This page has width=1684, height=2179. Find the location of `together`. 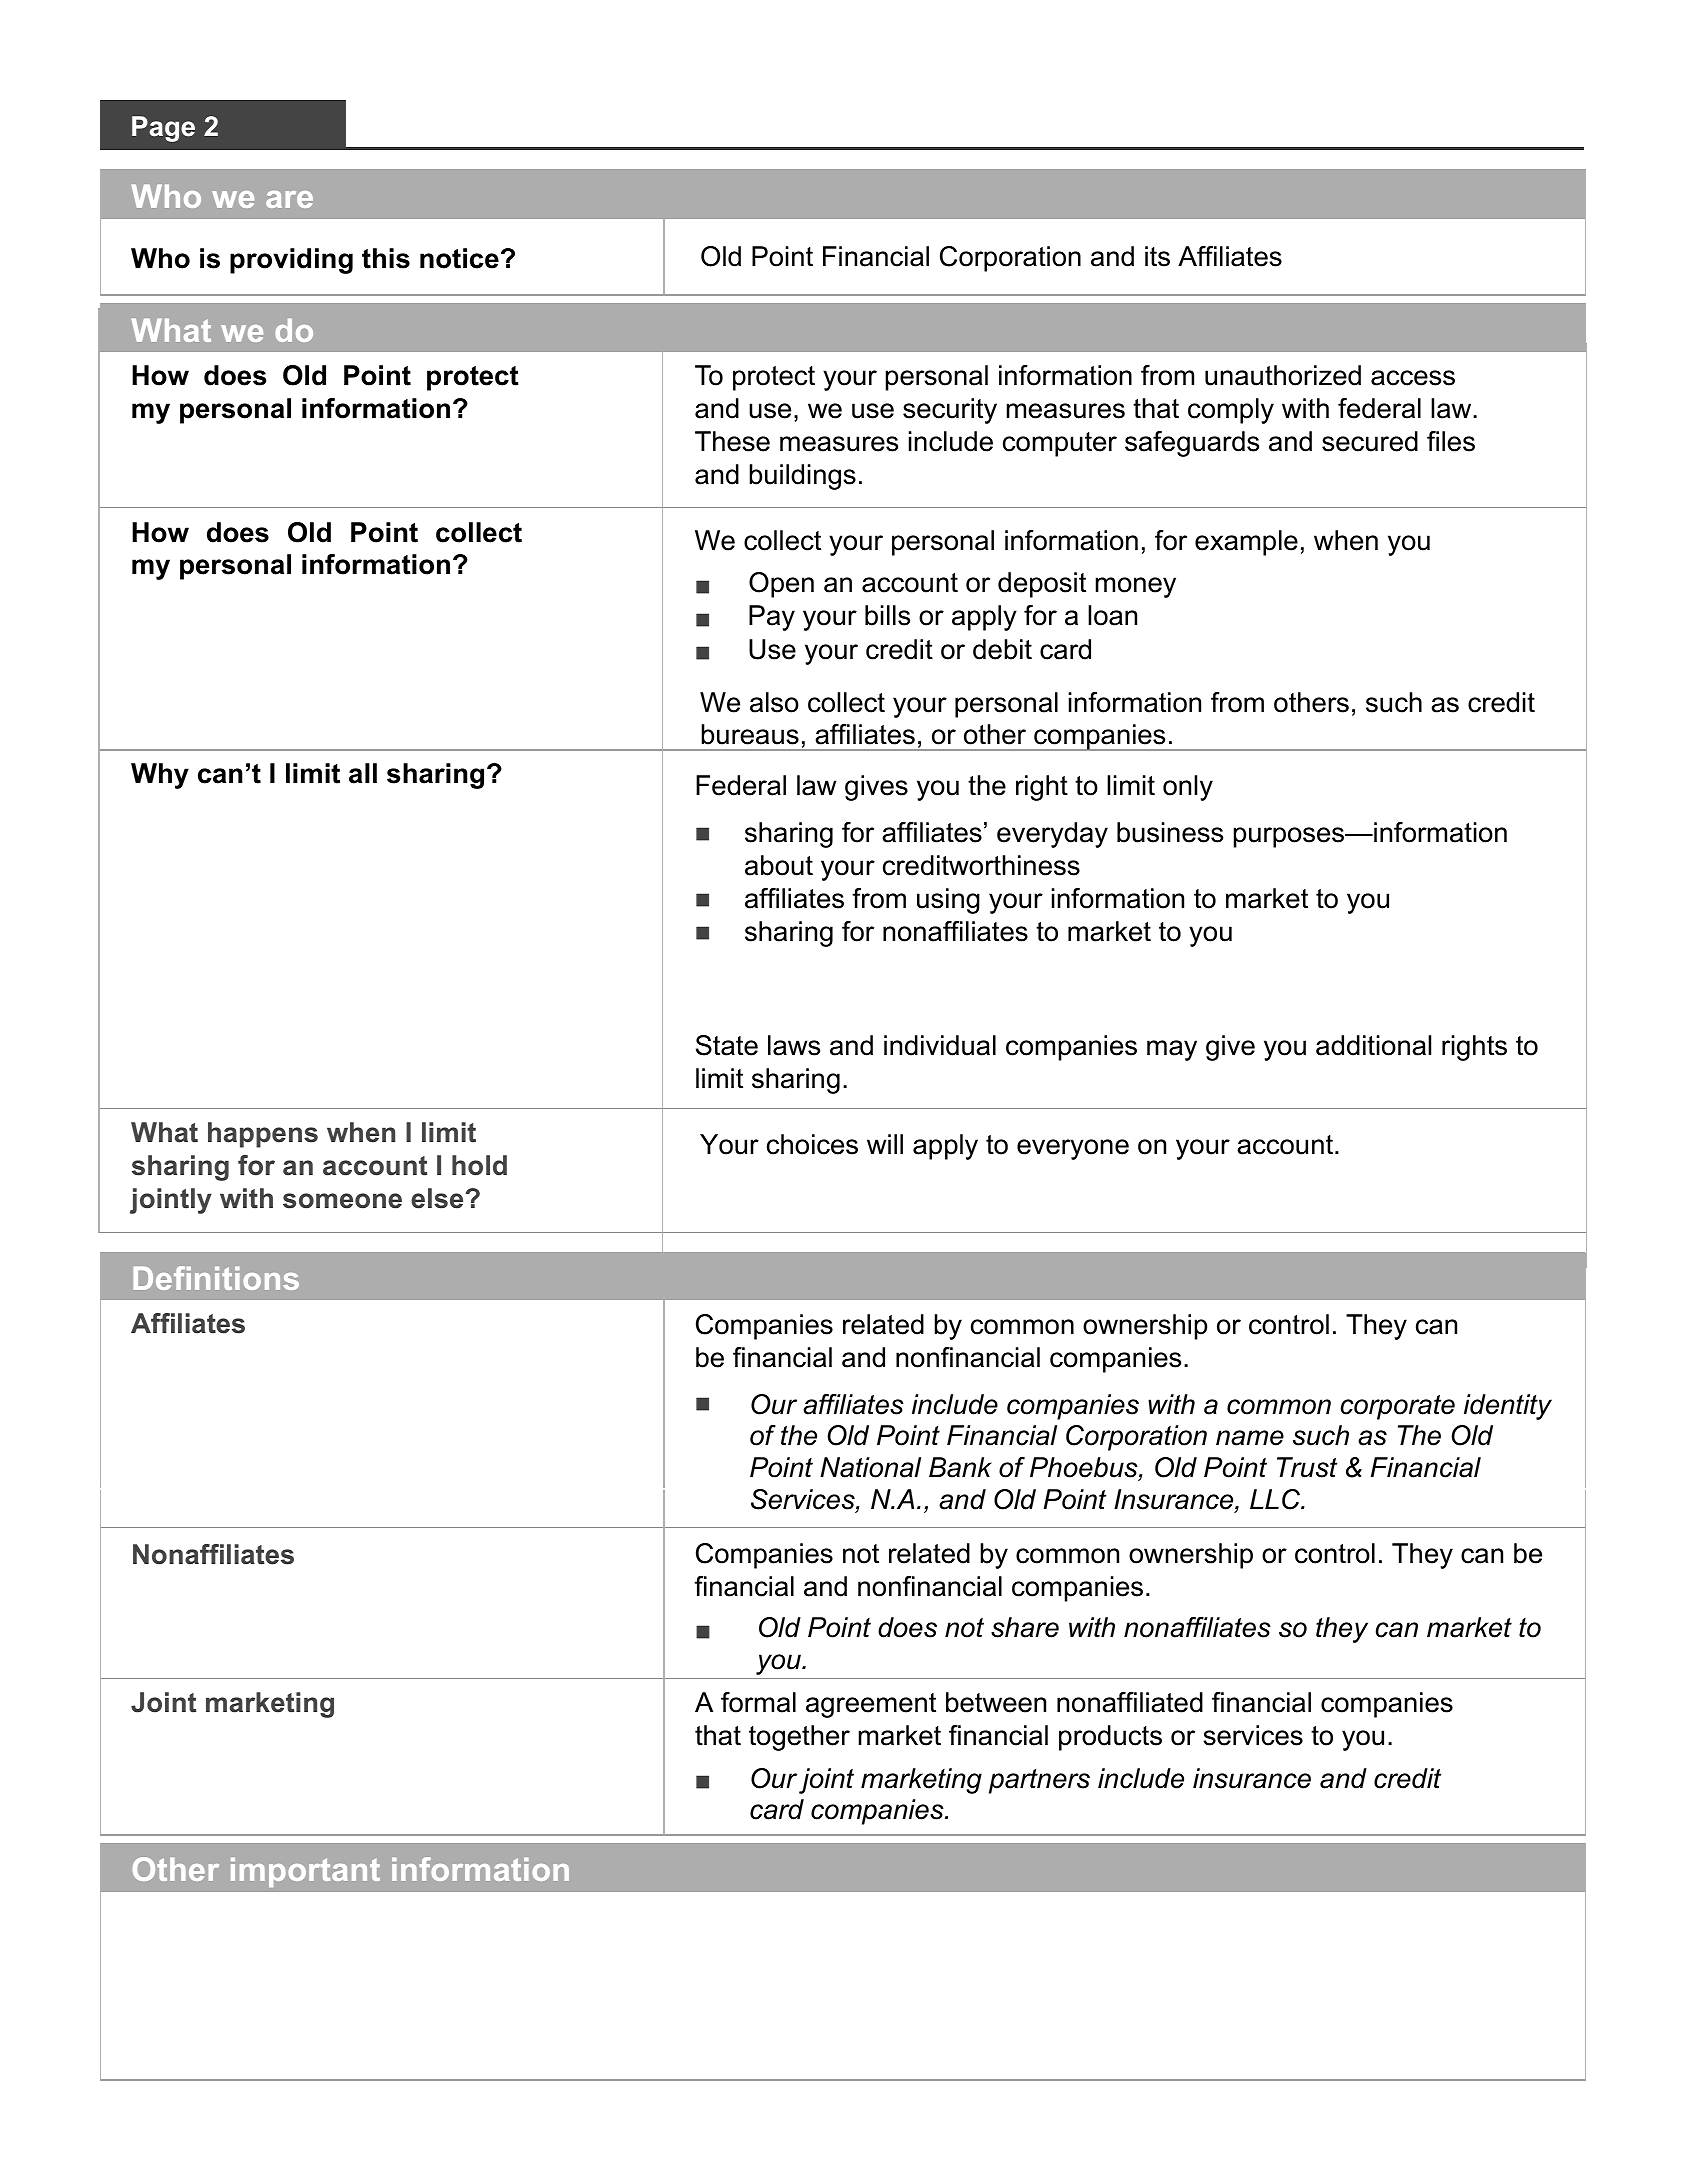

together is located at coordinates (799, 1738).
